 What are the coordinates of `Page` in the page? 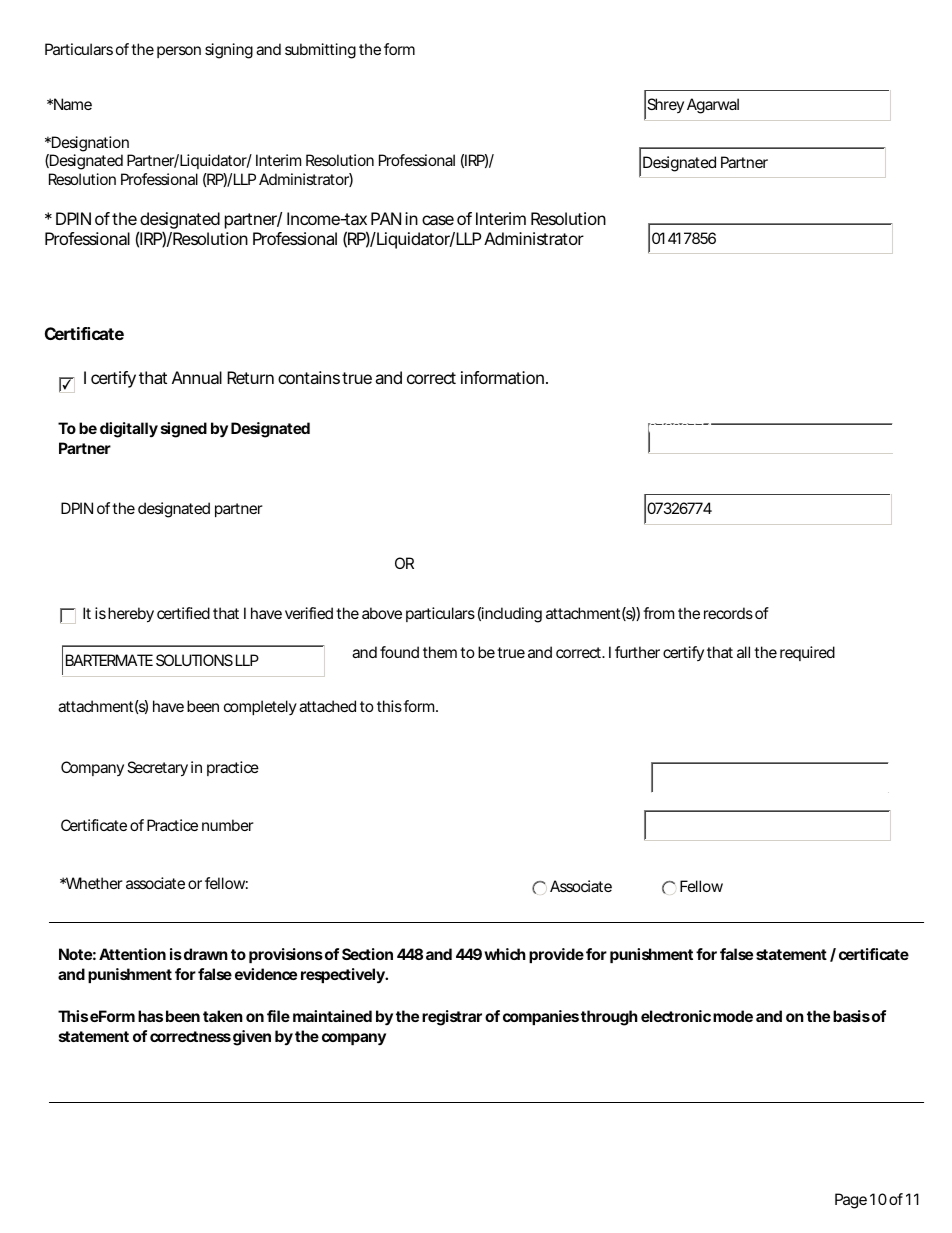 It's located at (851, 1201).
